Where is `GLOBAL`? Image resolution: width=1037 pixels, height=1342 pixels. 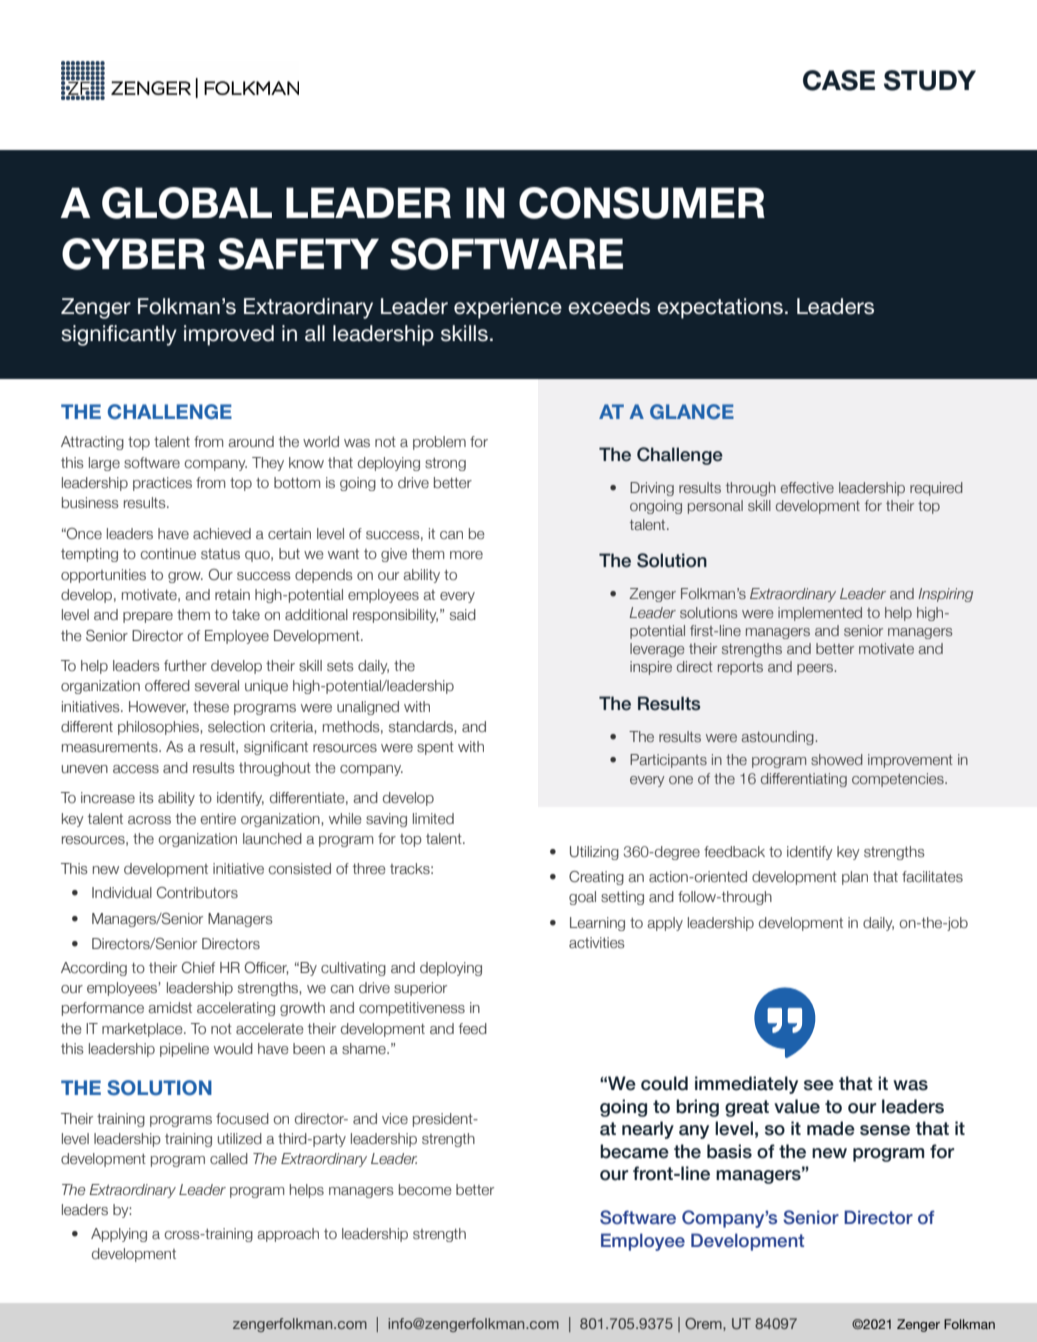
GLOBAL is located at coordinates (187, 203).
